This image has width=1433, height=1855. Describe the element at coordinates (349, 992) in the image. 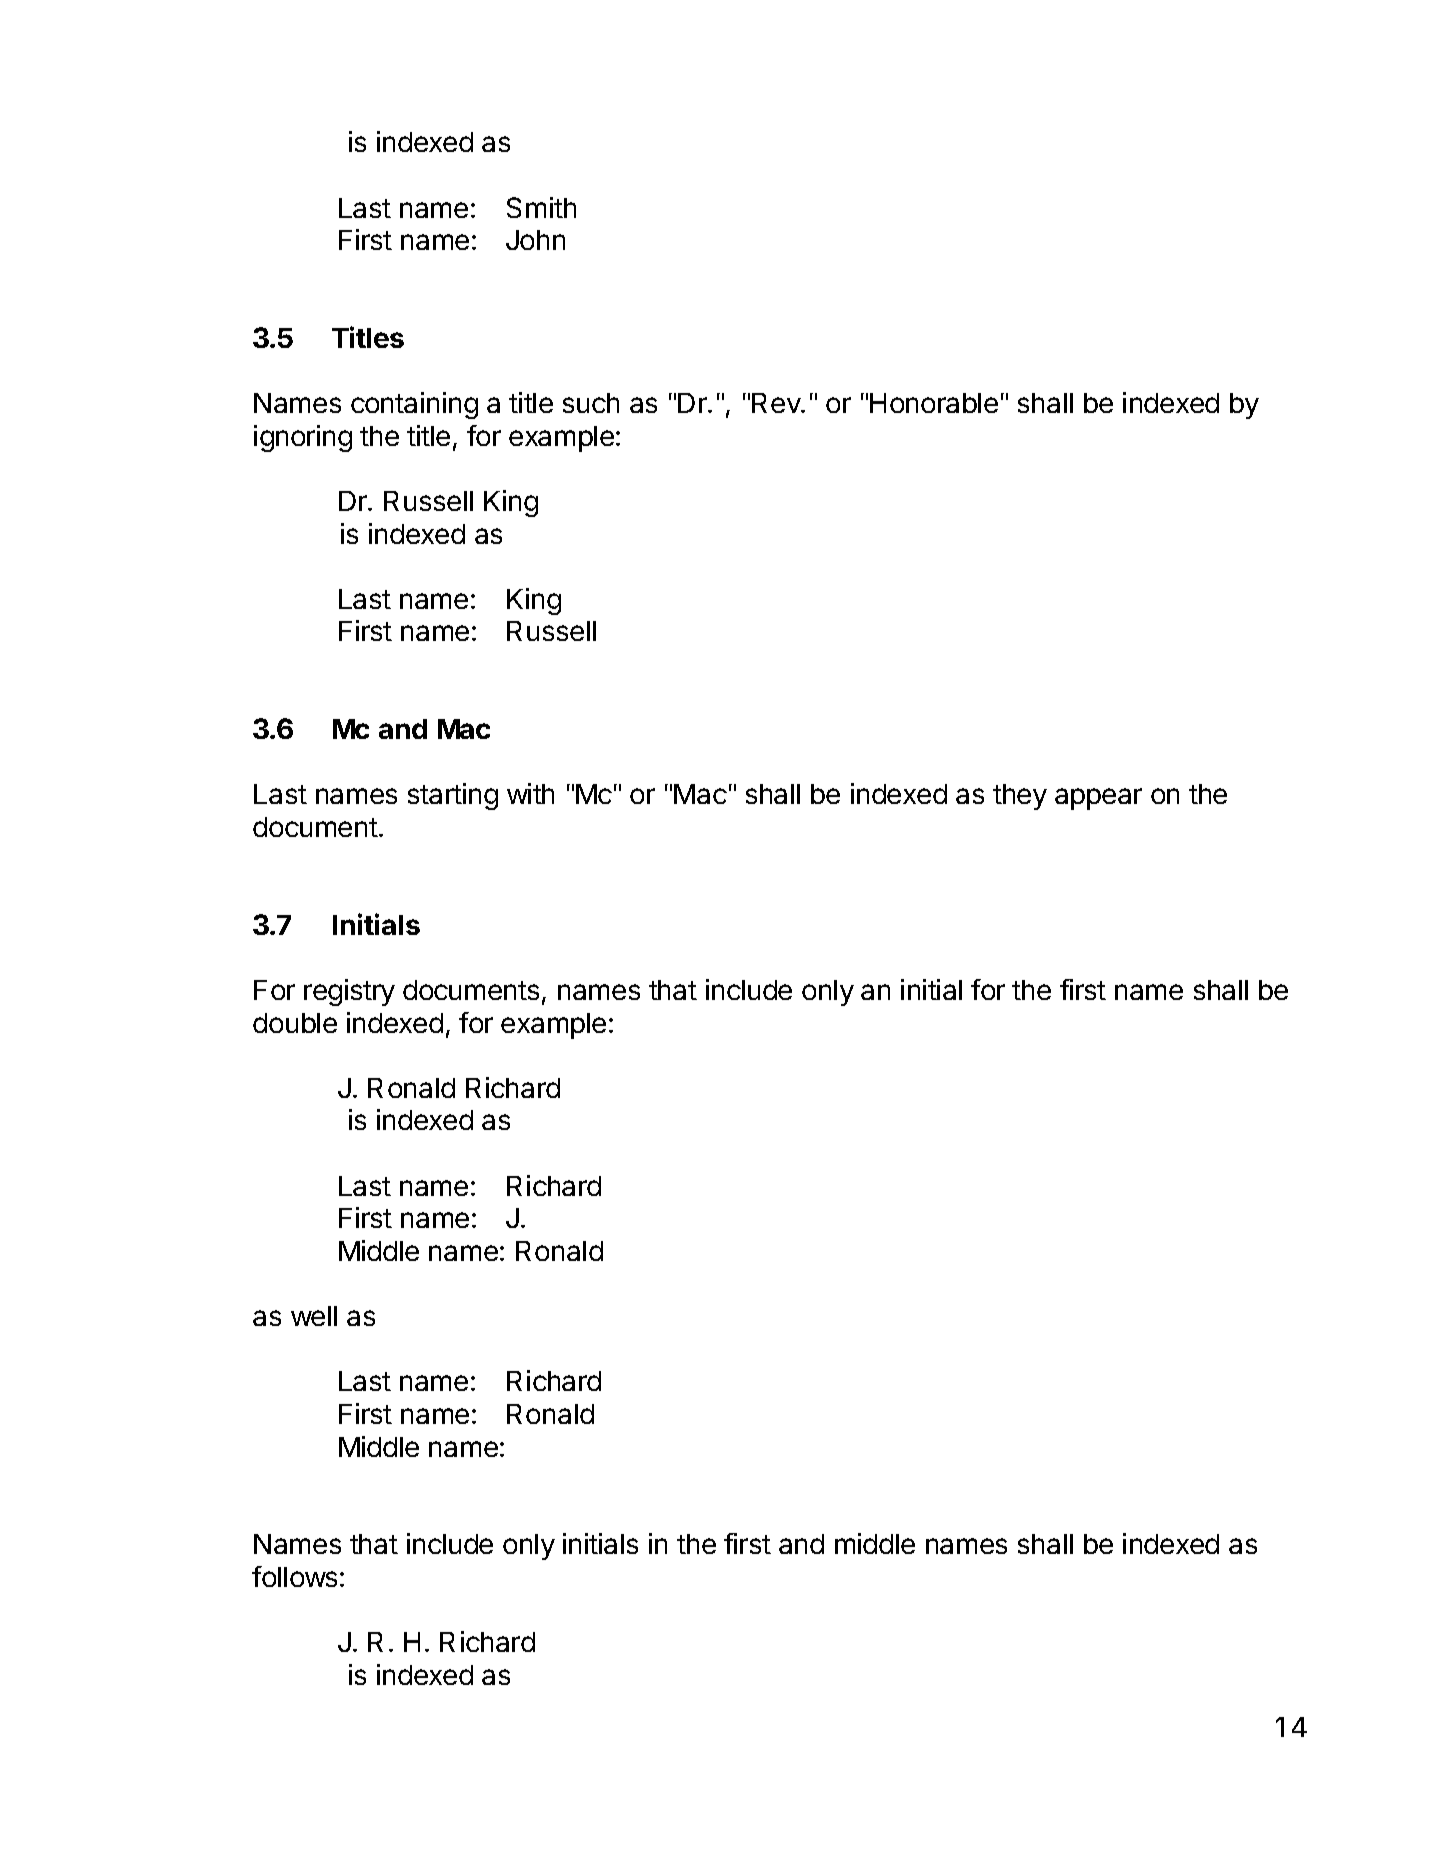

I see `registry` at that location.
